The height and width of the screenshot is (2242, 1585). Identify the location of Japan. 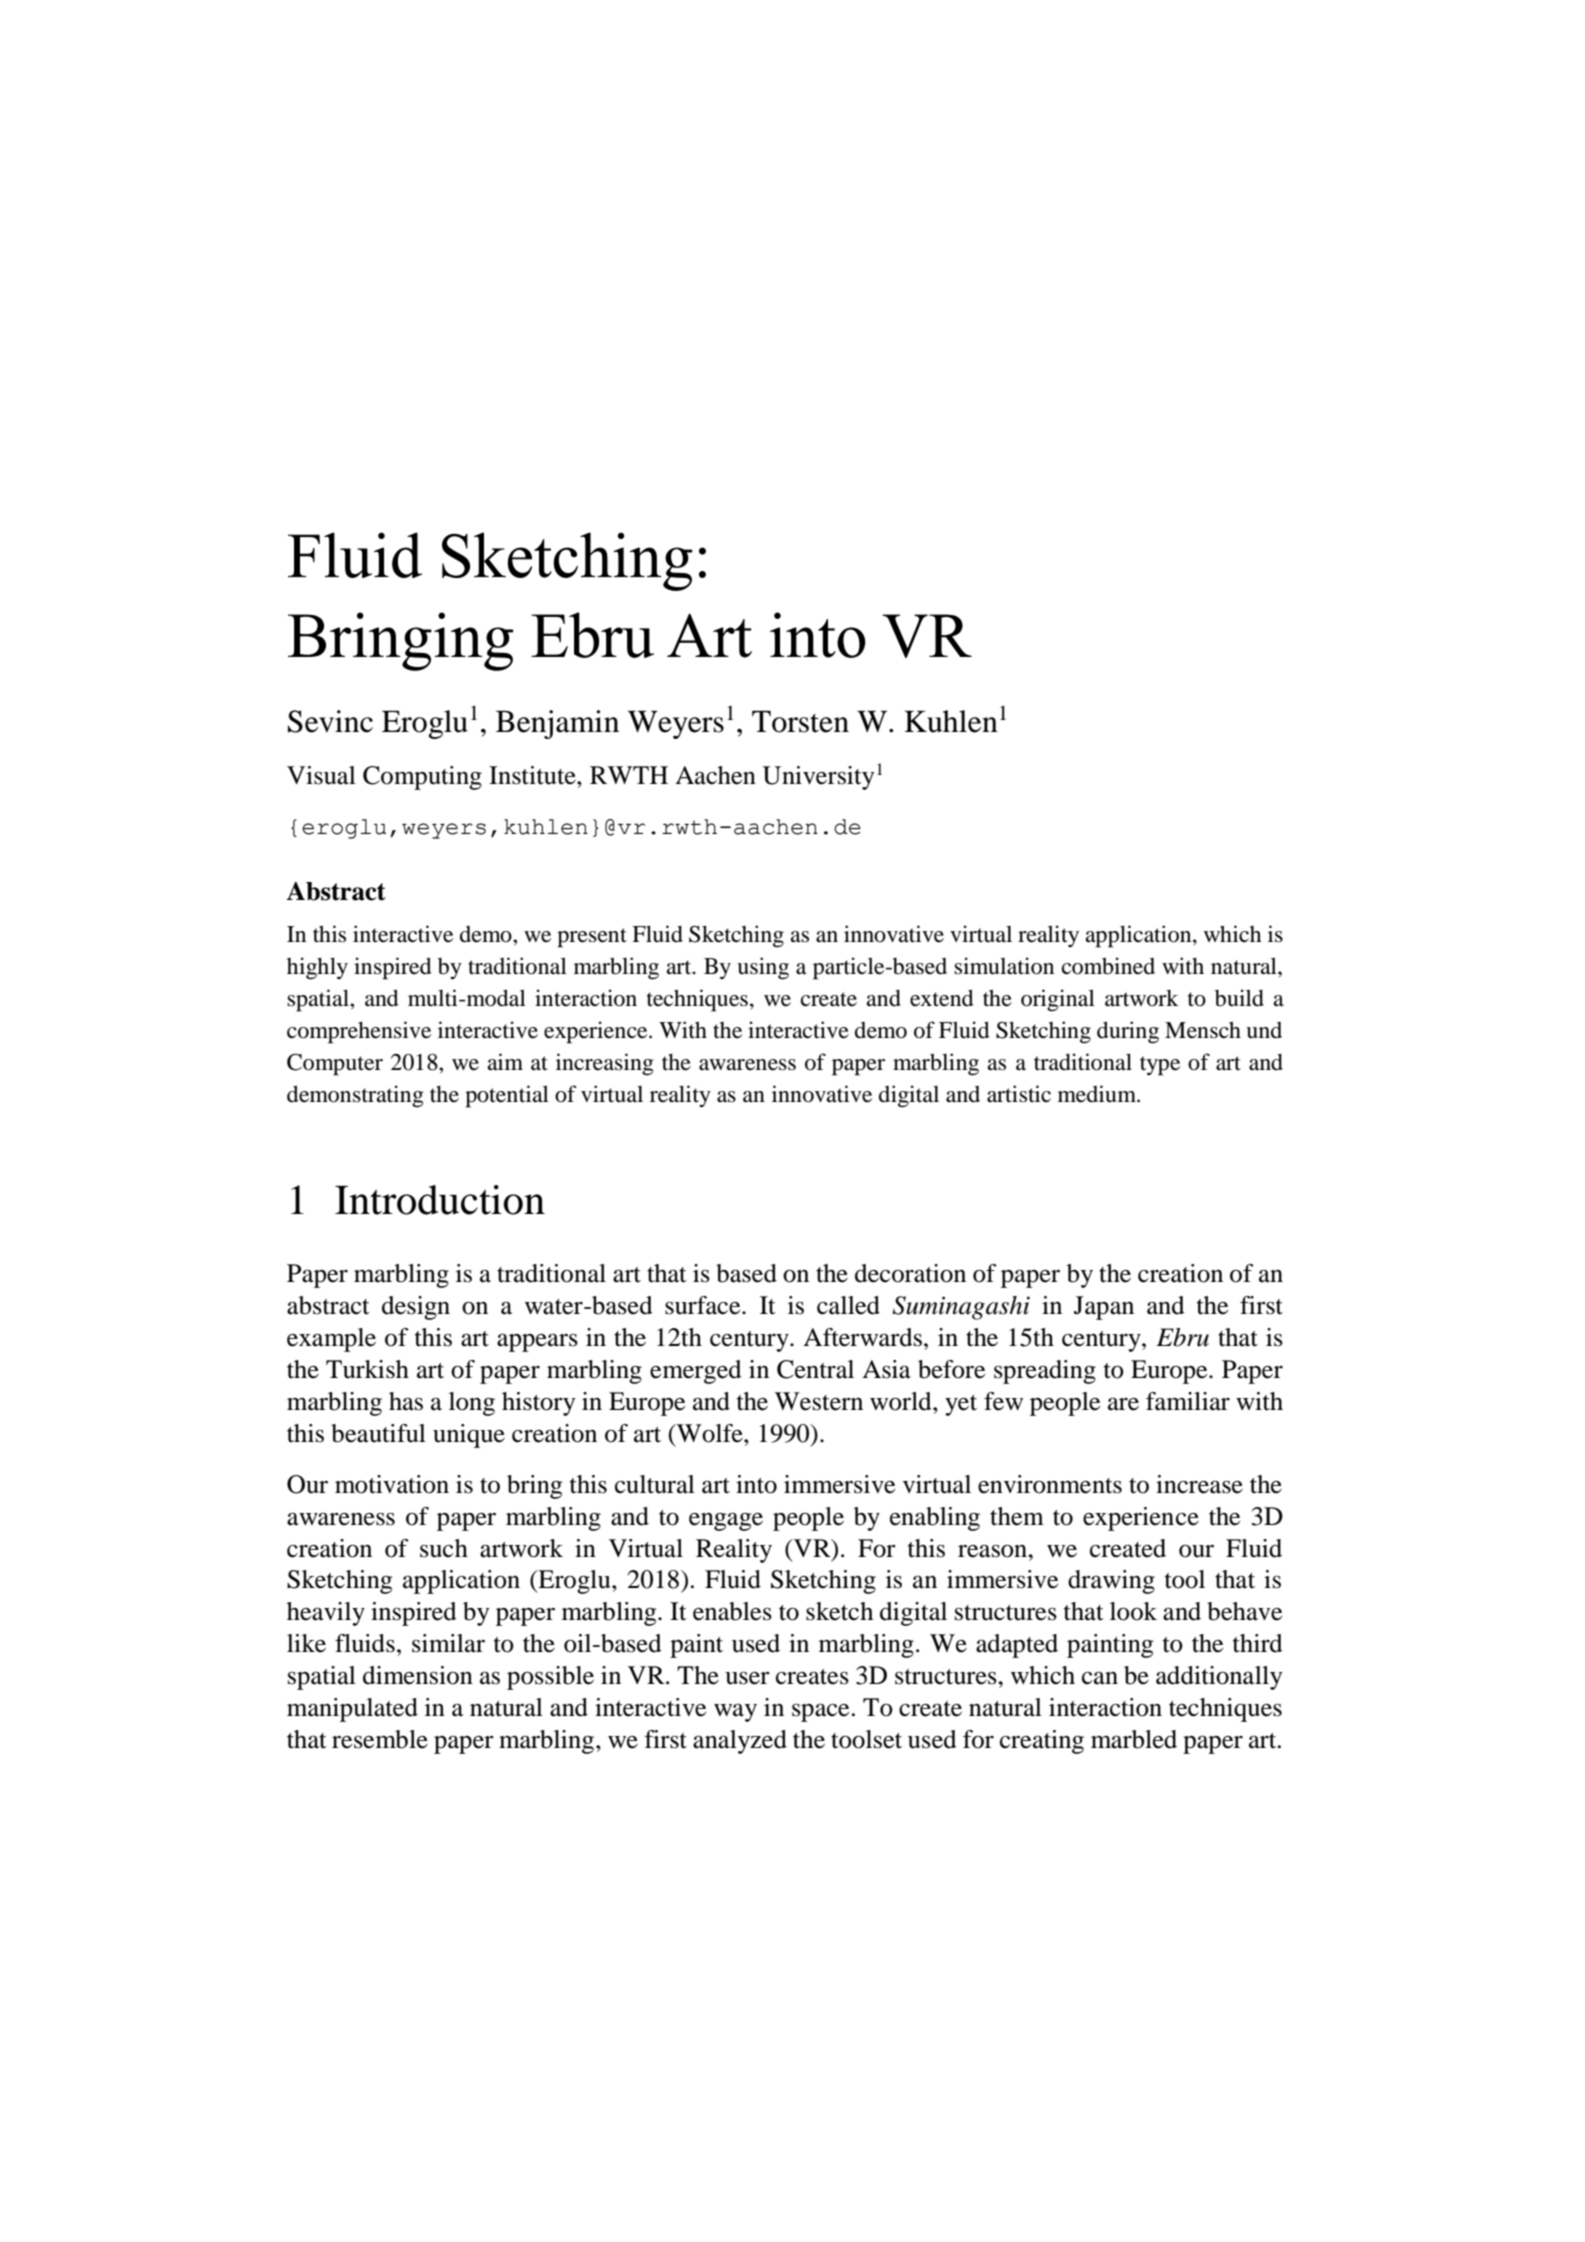
(1104, 1308).
